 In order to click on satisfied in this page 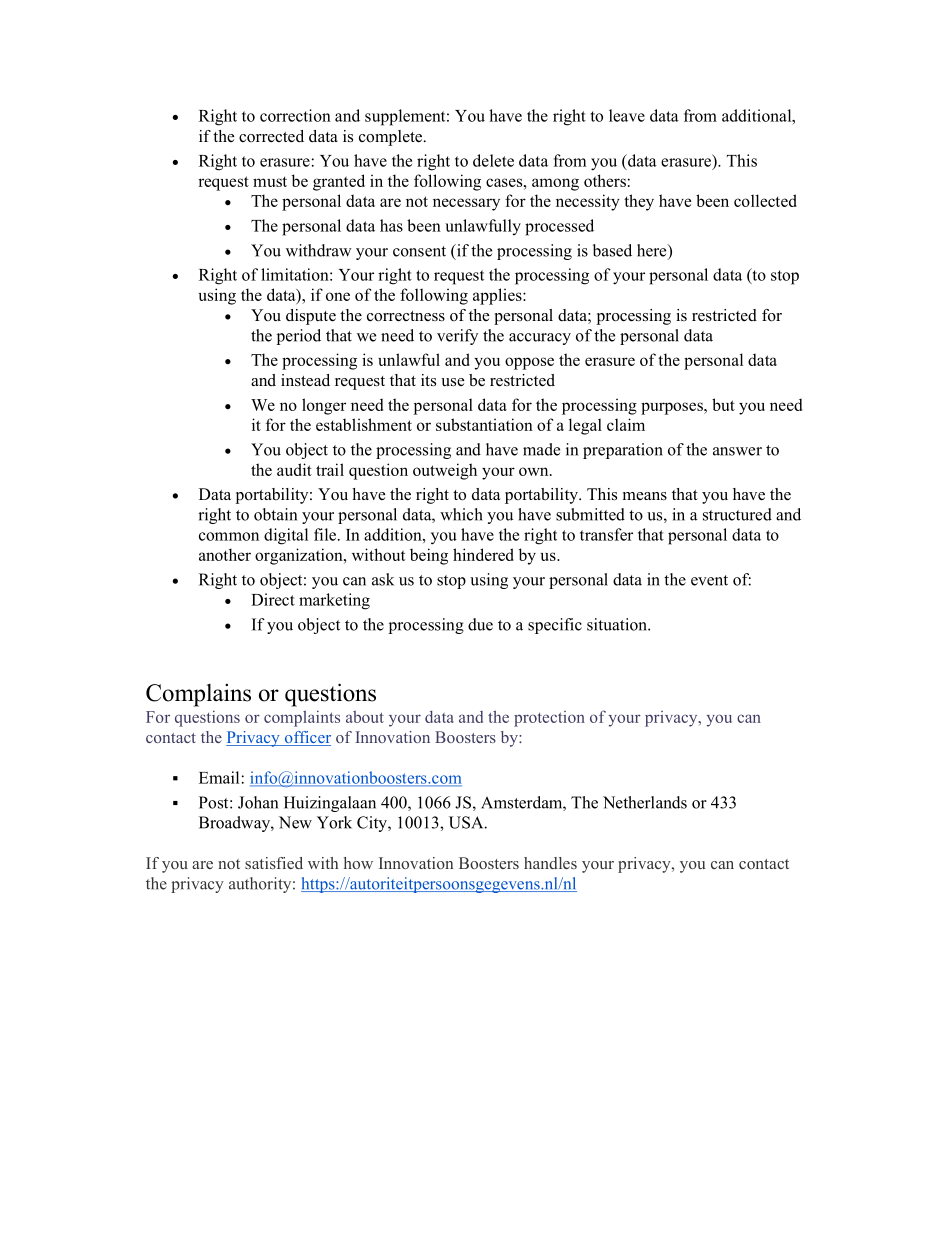, I will do `click(274, 863)`.
